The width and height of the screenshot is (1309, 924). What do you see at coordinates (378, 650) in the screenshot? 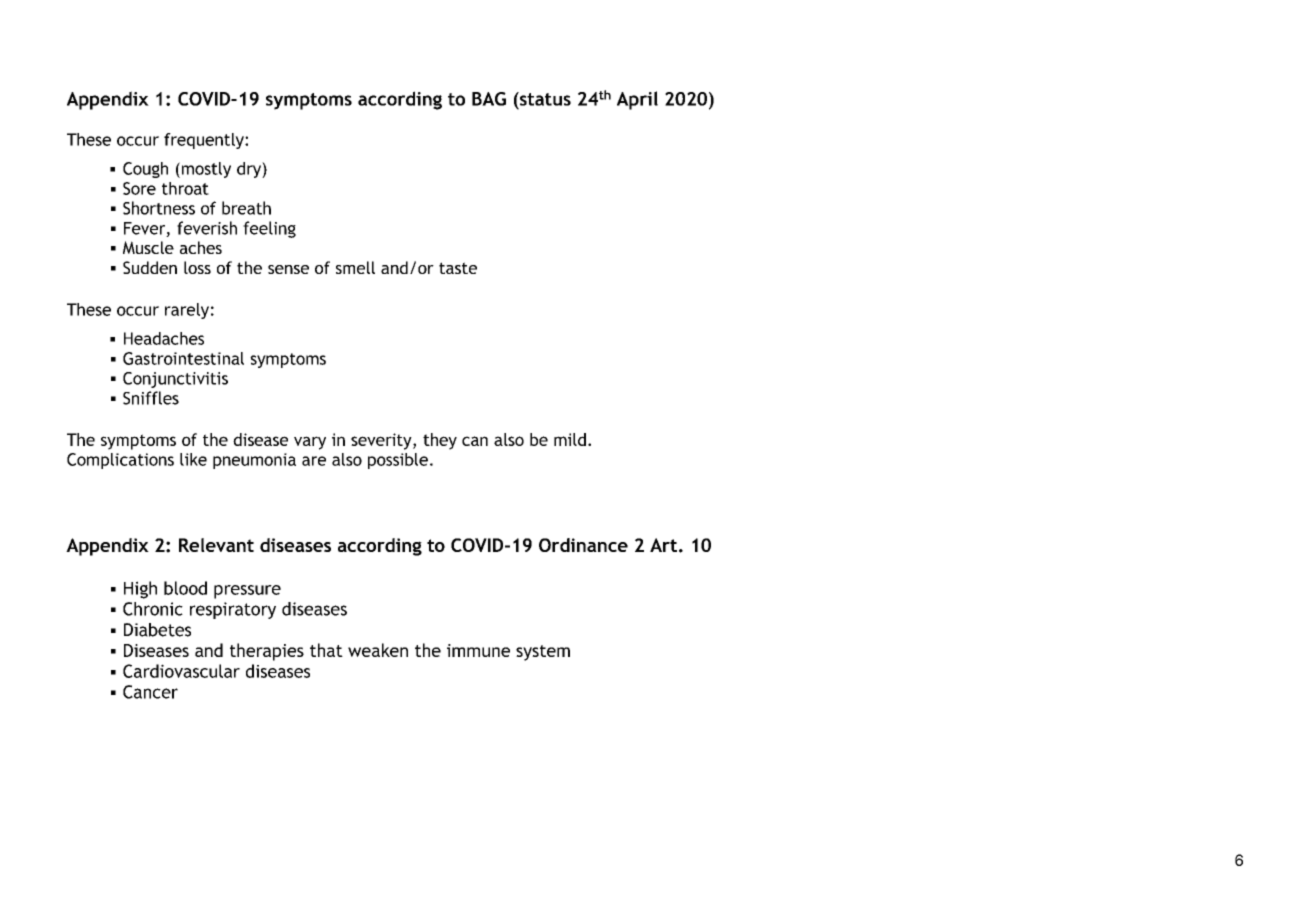
I see `weaken` at bounding box center [378, 650].
